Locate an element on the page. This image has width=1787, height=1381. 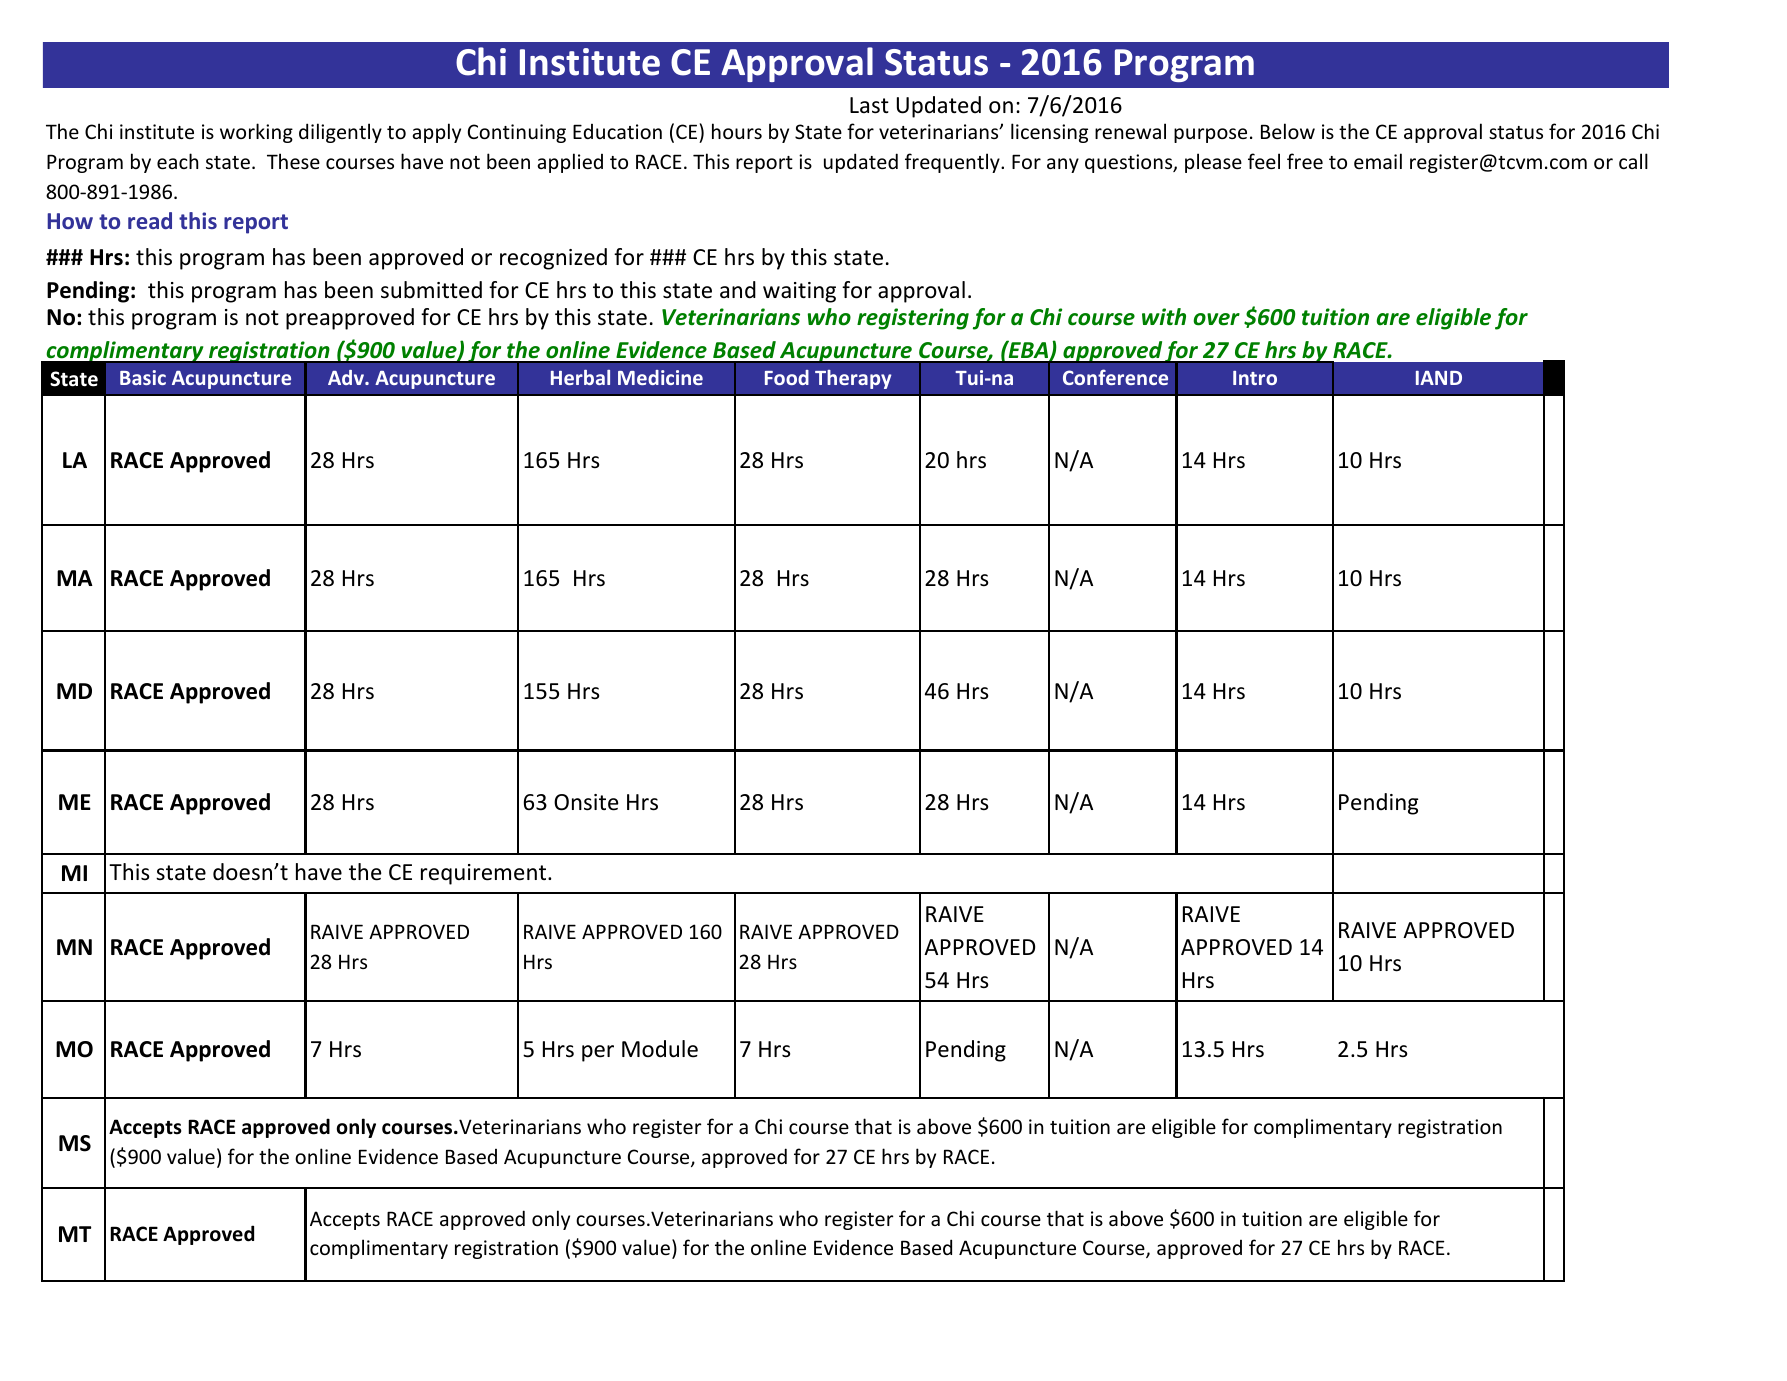
Medicine is located at coordinates (660, 377).
